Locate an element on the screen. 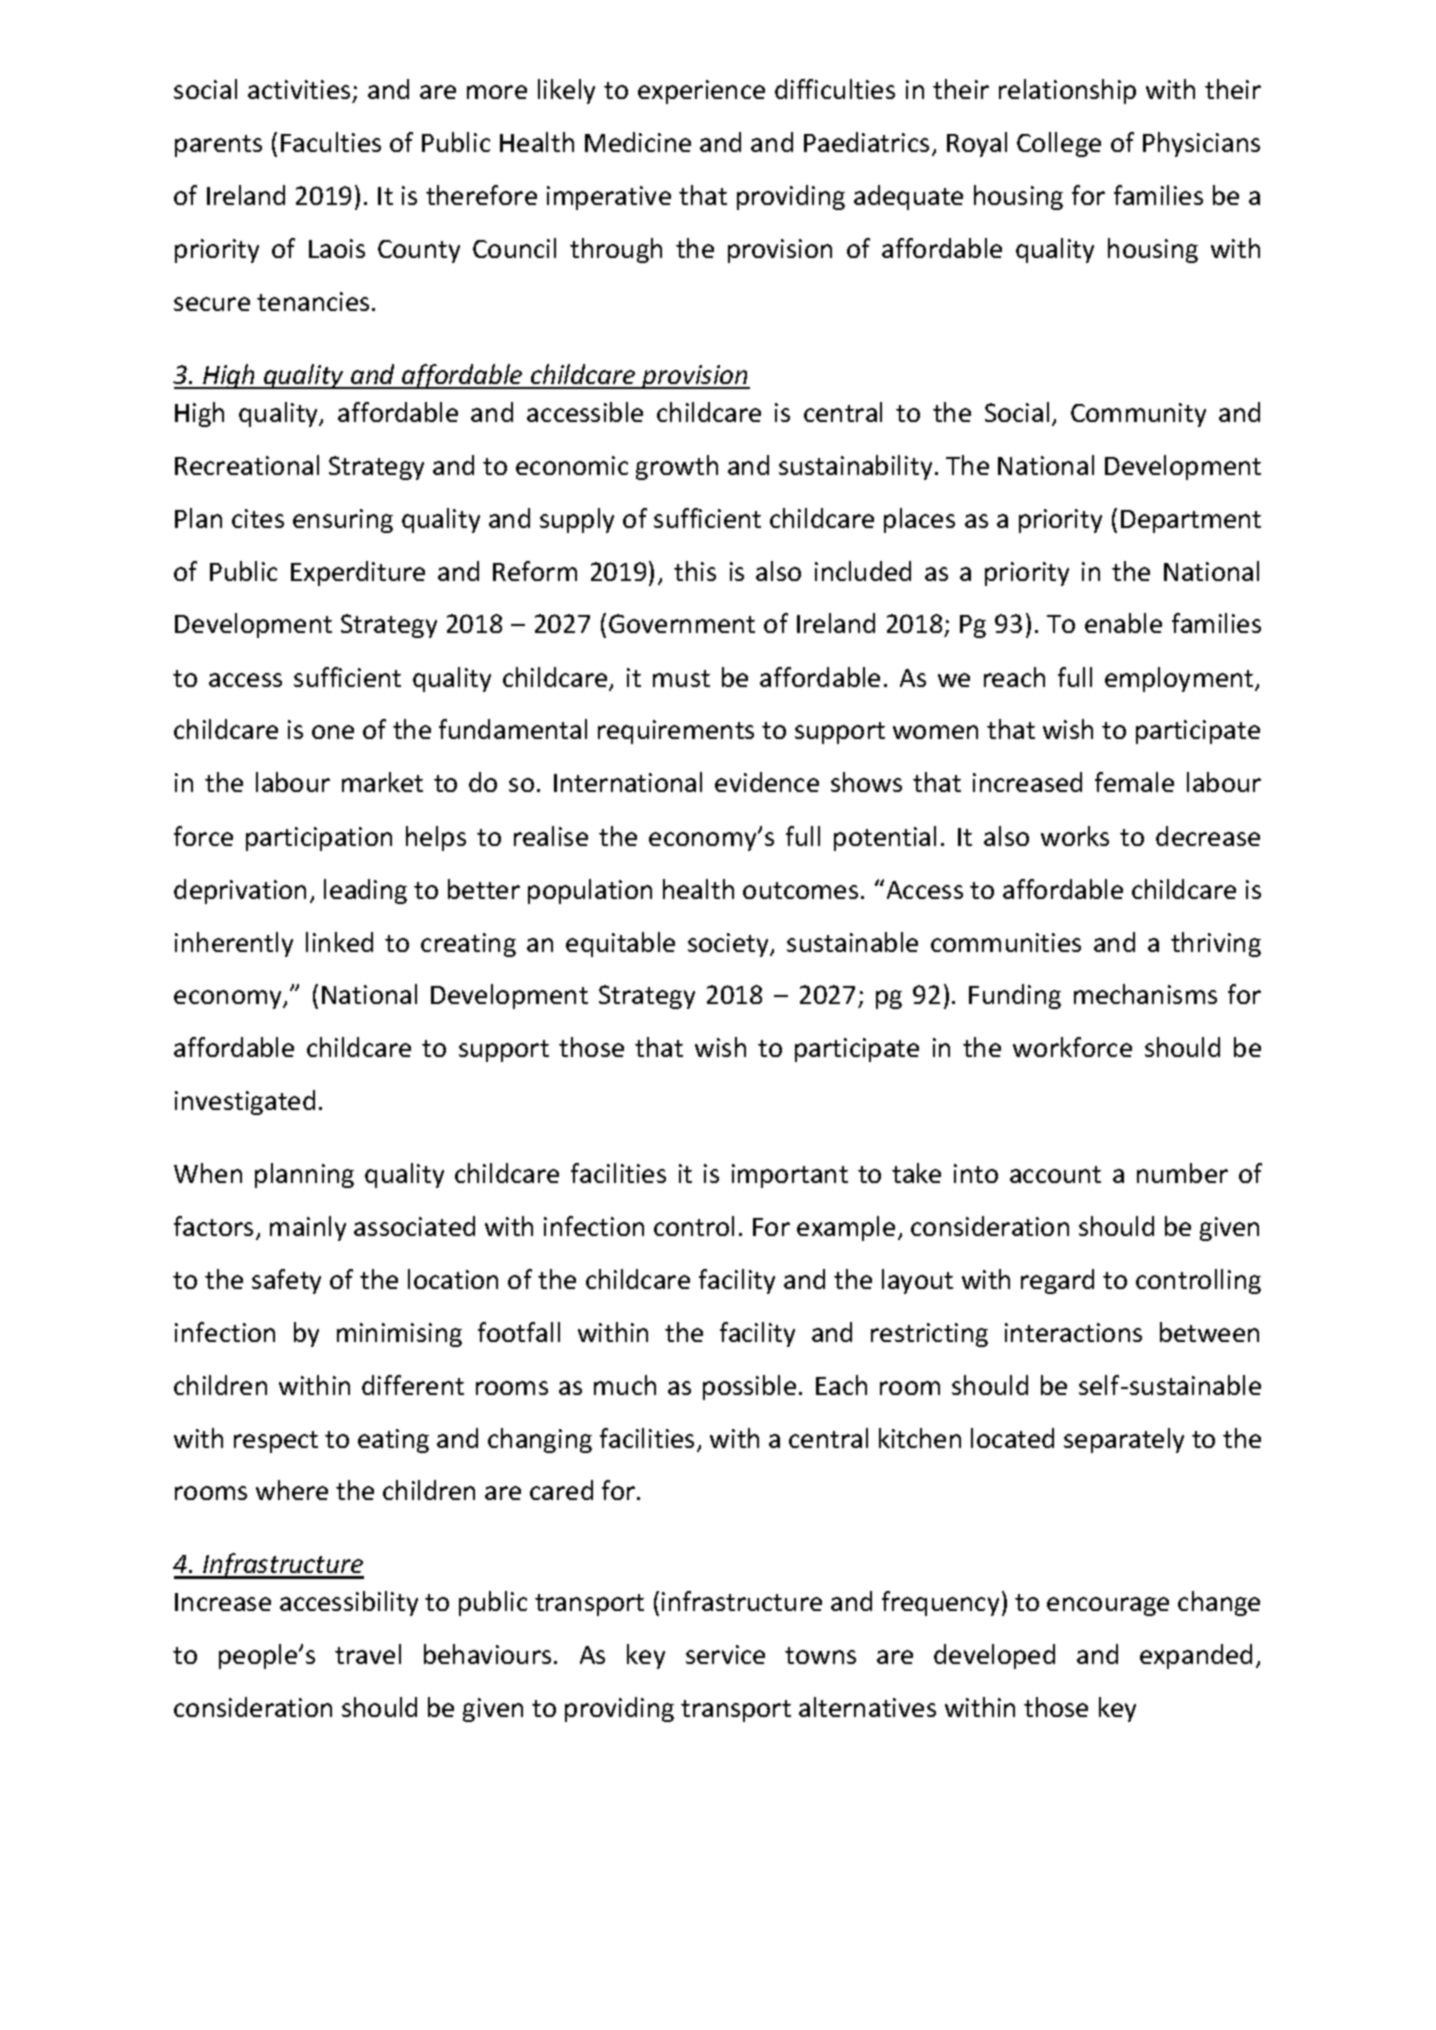  possible is located at coordinates (749, 1387).
